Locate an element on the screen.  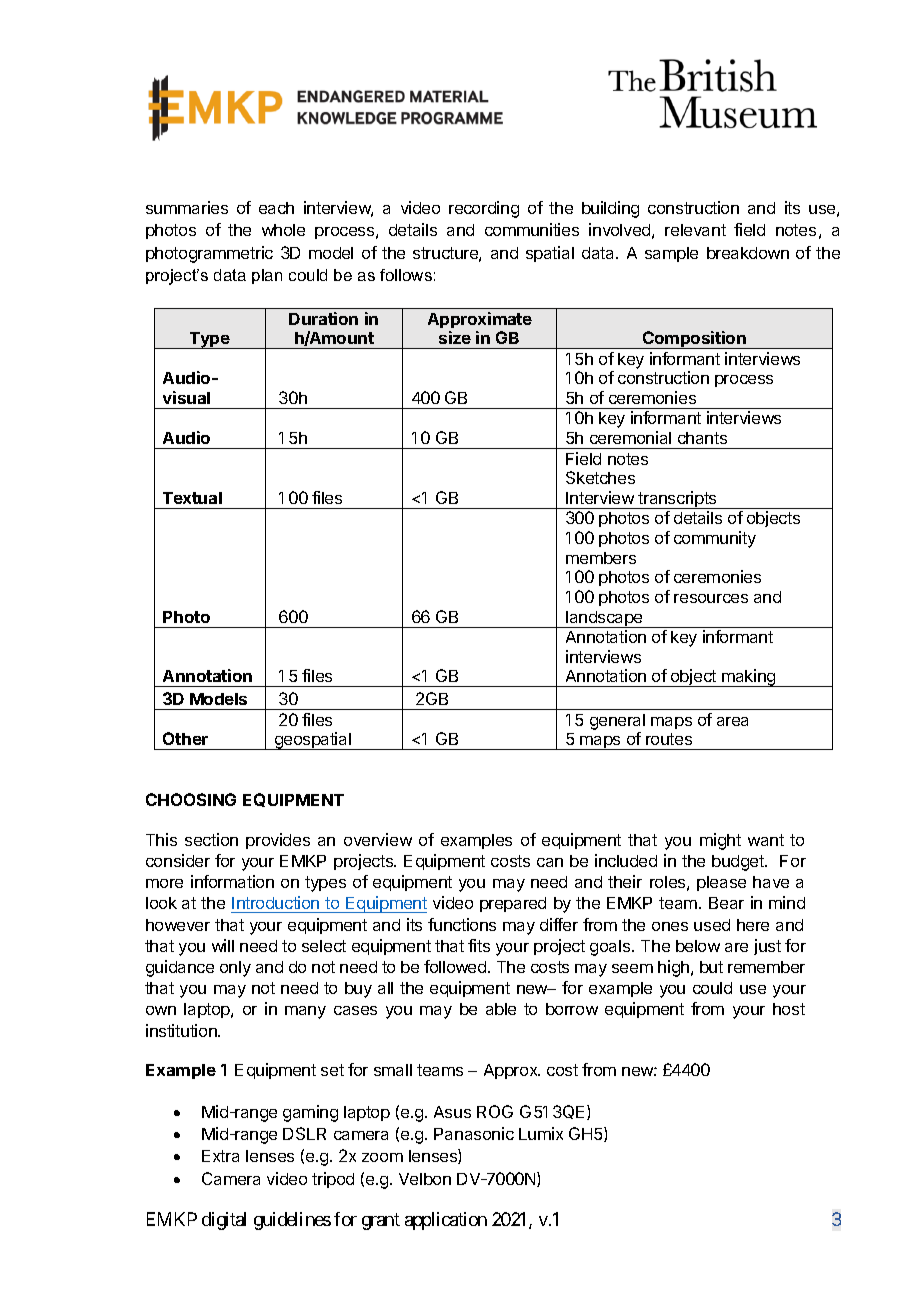
relevant is located at coordinates (695, 230).
